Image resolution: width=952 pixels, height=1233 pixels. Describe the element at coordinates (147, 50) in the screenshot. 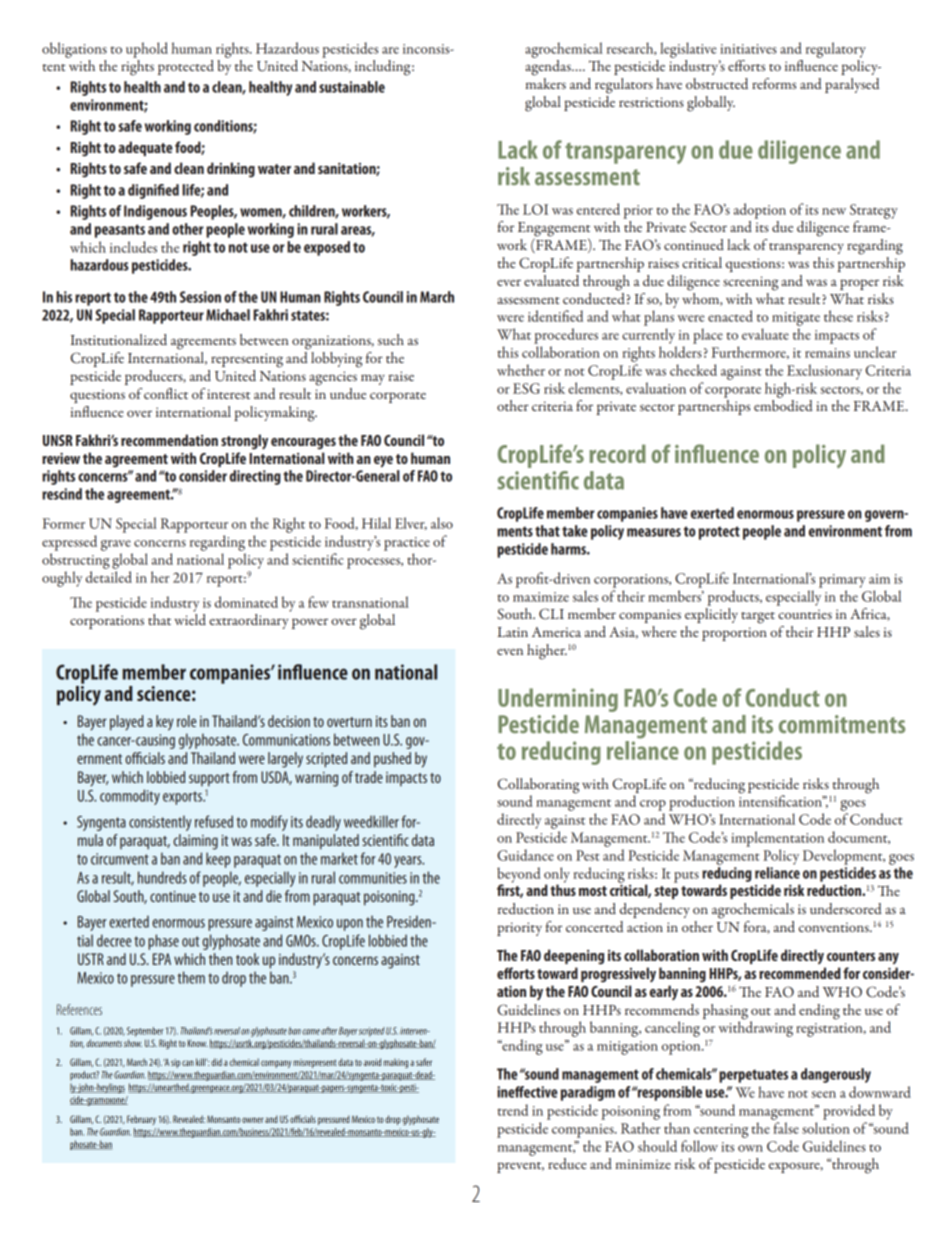

I see `uphold` at that location.
